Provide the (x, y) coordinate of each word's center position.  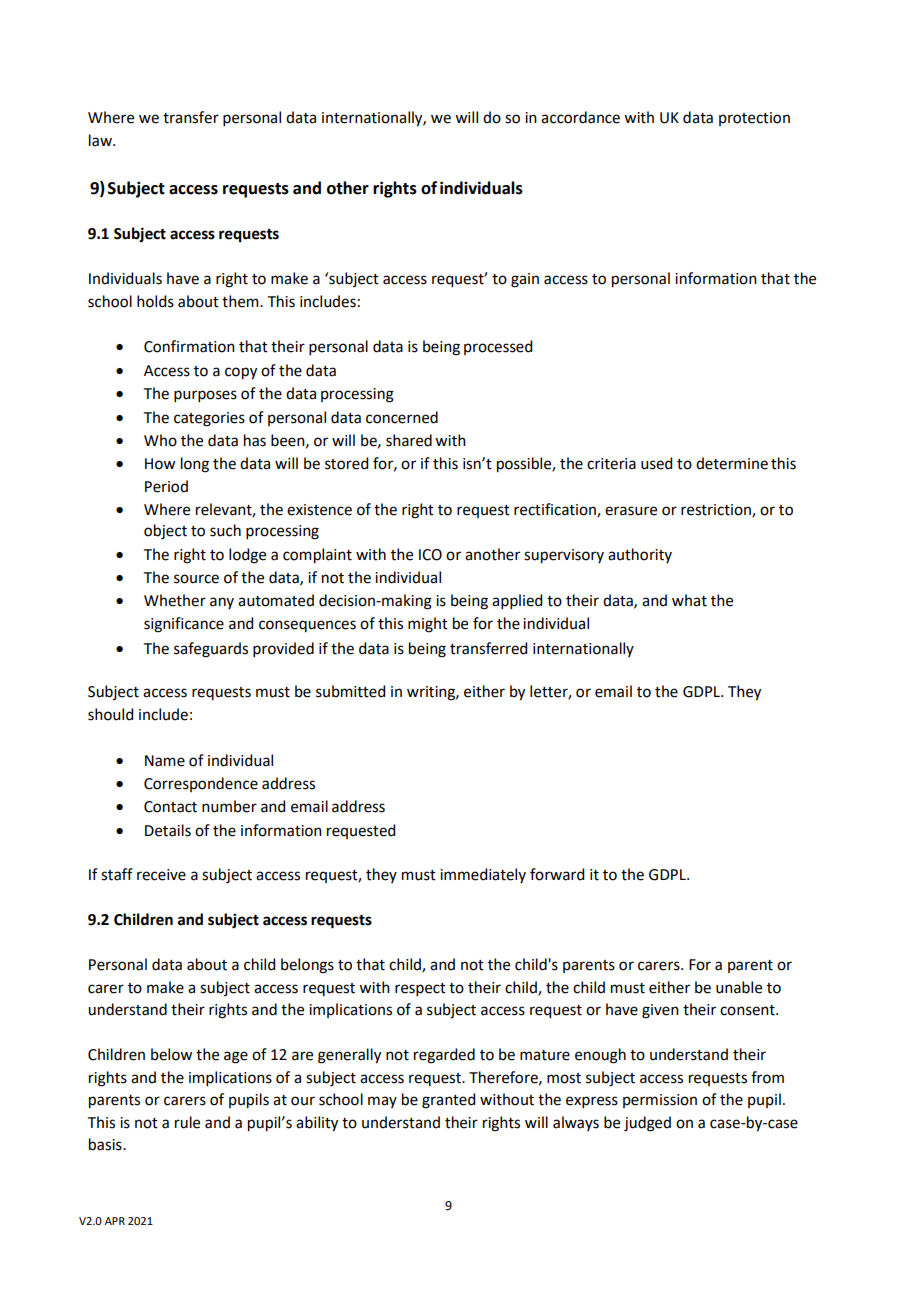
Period (166, 486)
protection (754, 119)
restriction (717, 511)
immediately (483, 875)
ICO (430, 555)
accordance (580, 117)
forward (557, 874)
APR (115, 1221)
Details (168, 830)
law (101, 140)
